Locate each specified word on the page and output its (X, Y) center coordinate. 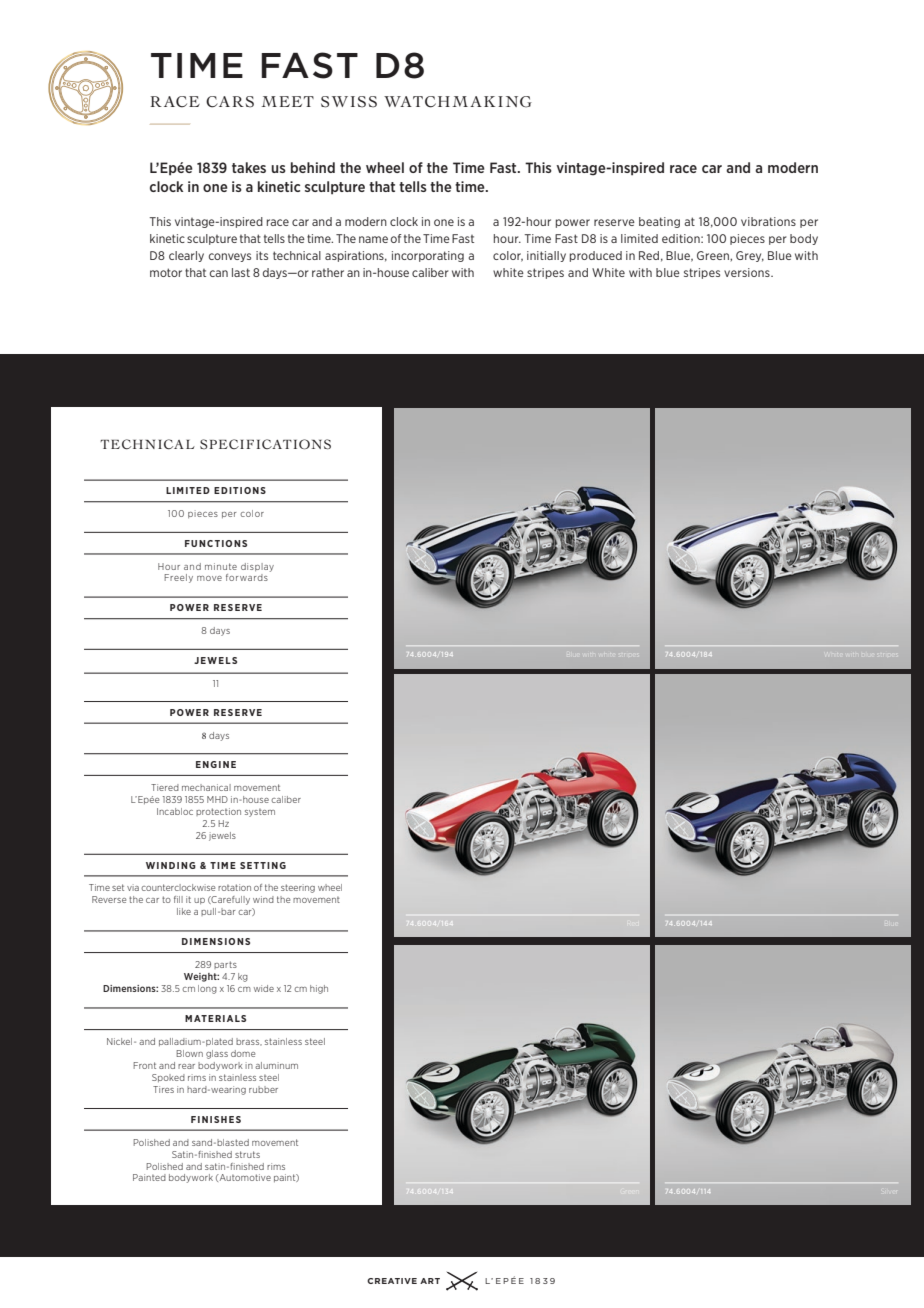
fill (178, 899)
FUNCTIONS (216, 543)
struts (247, 1154)
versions (748, 272)
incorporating (428, 256)
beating (659, 222)
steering (298, 888)
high (319, 989)
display (257, 567)
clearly (186, 256)
